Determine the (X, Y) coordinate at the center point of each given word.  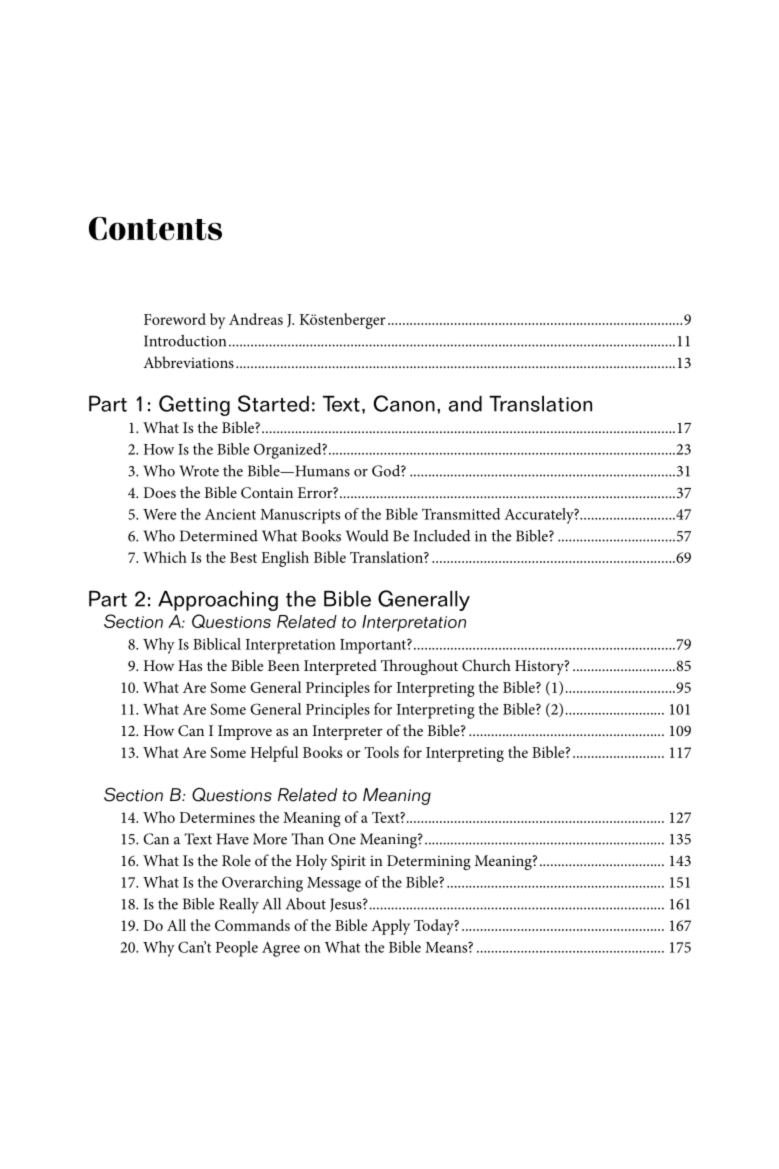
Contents (155, 228)
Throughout (419, 667)
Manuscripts (300, 516)
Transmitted (461, 514)
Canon (404, 403)
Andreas (256, 319)
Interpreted (340, 667)
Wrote (199, 471)
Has (190, 665)
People (237, 949)
